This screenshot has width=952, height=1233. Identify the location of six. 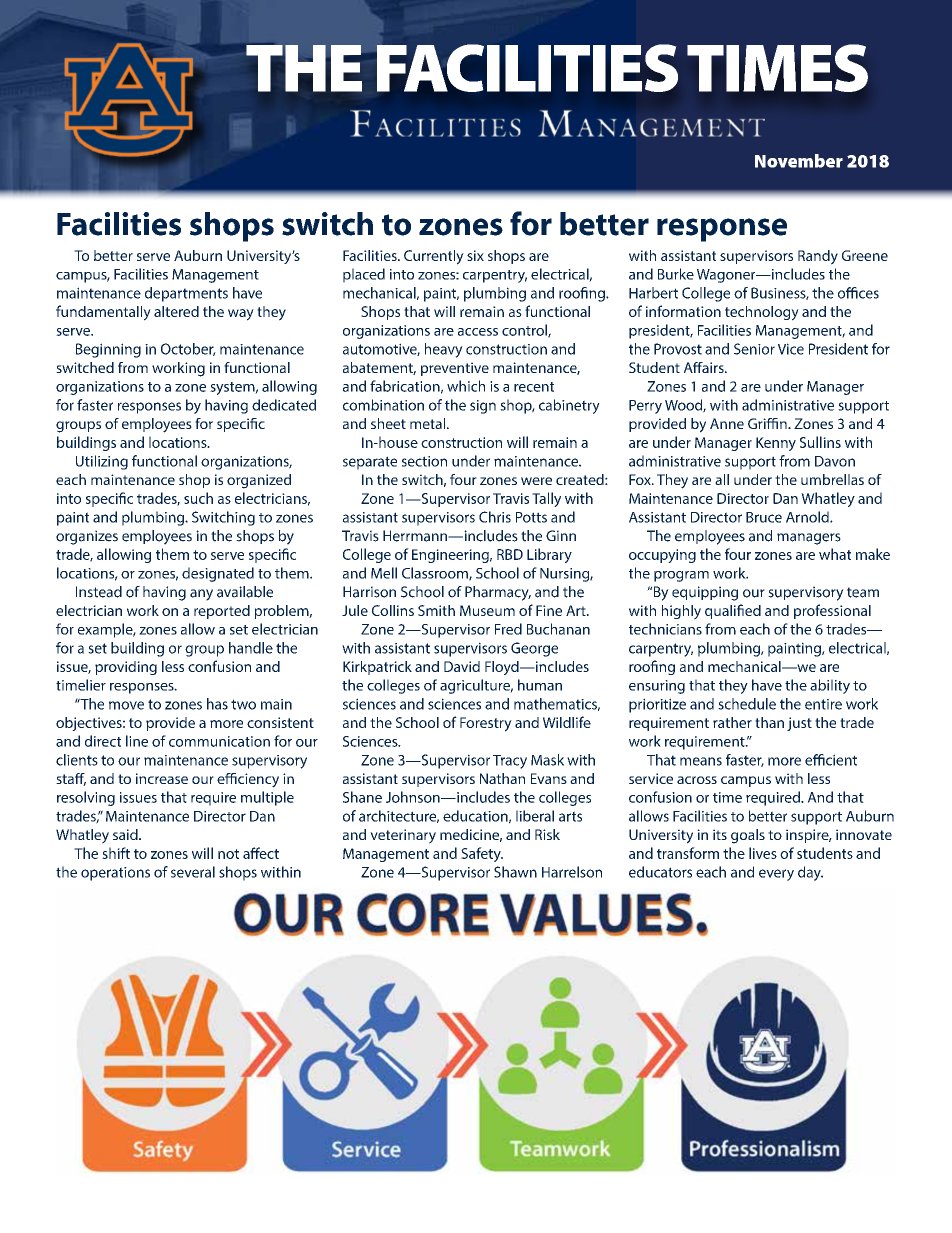
(475, 255).
